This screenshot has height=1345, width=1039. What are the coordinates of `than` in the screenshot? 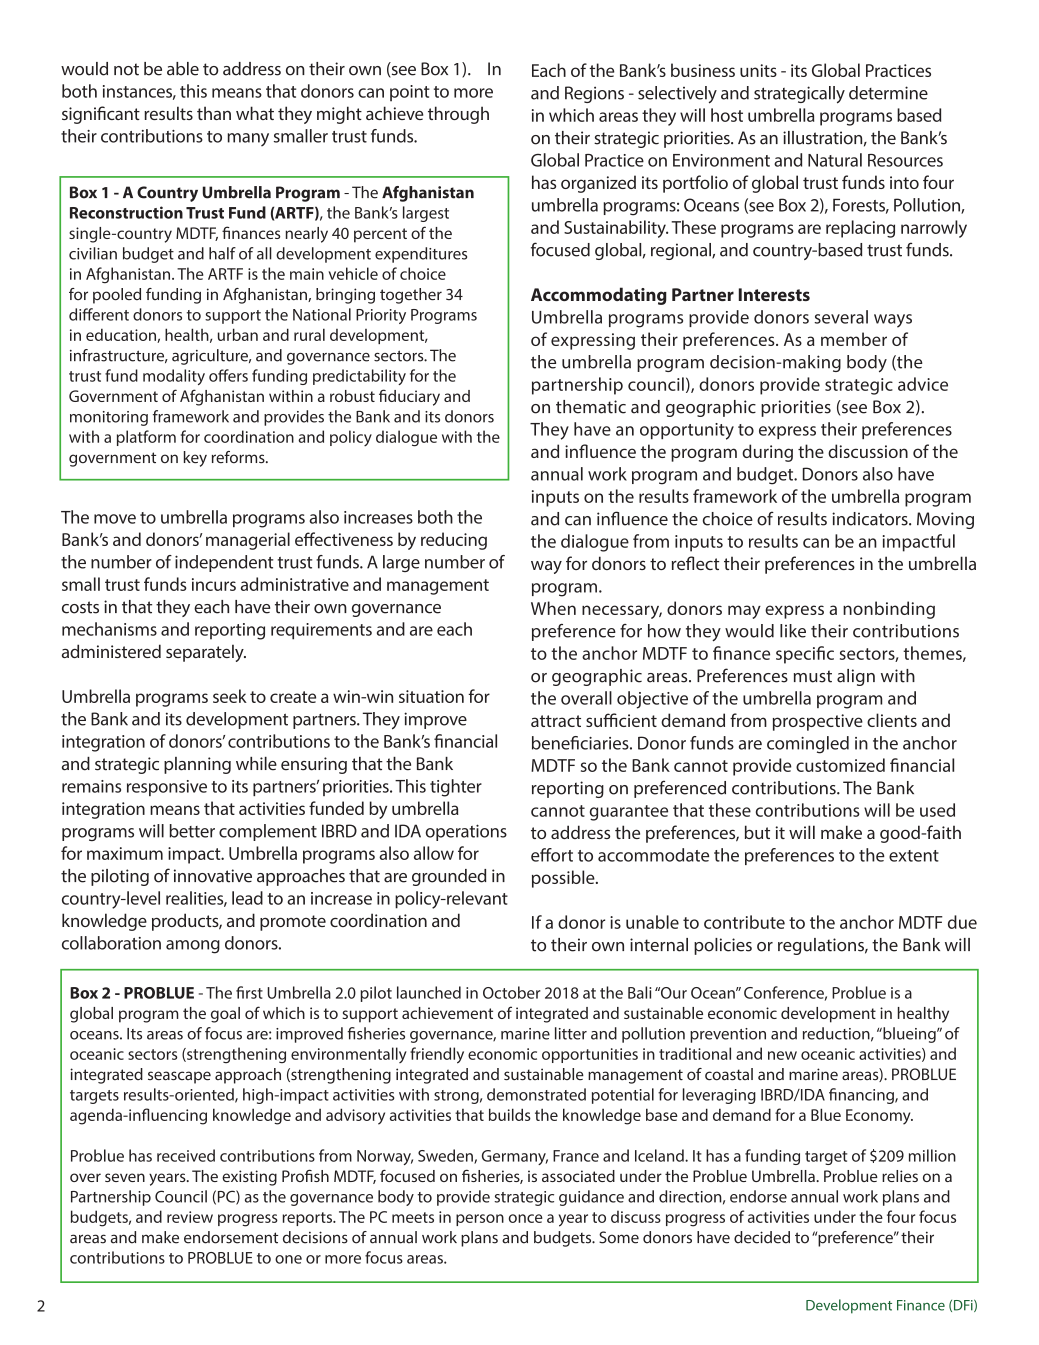 It's located at (214, 113).
